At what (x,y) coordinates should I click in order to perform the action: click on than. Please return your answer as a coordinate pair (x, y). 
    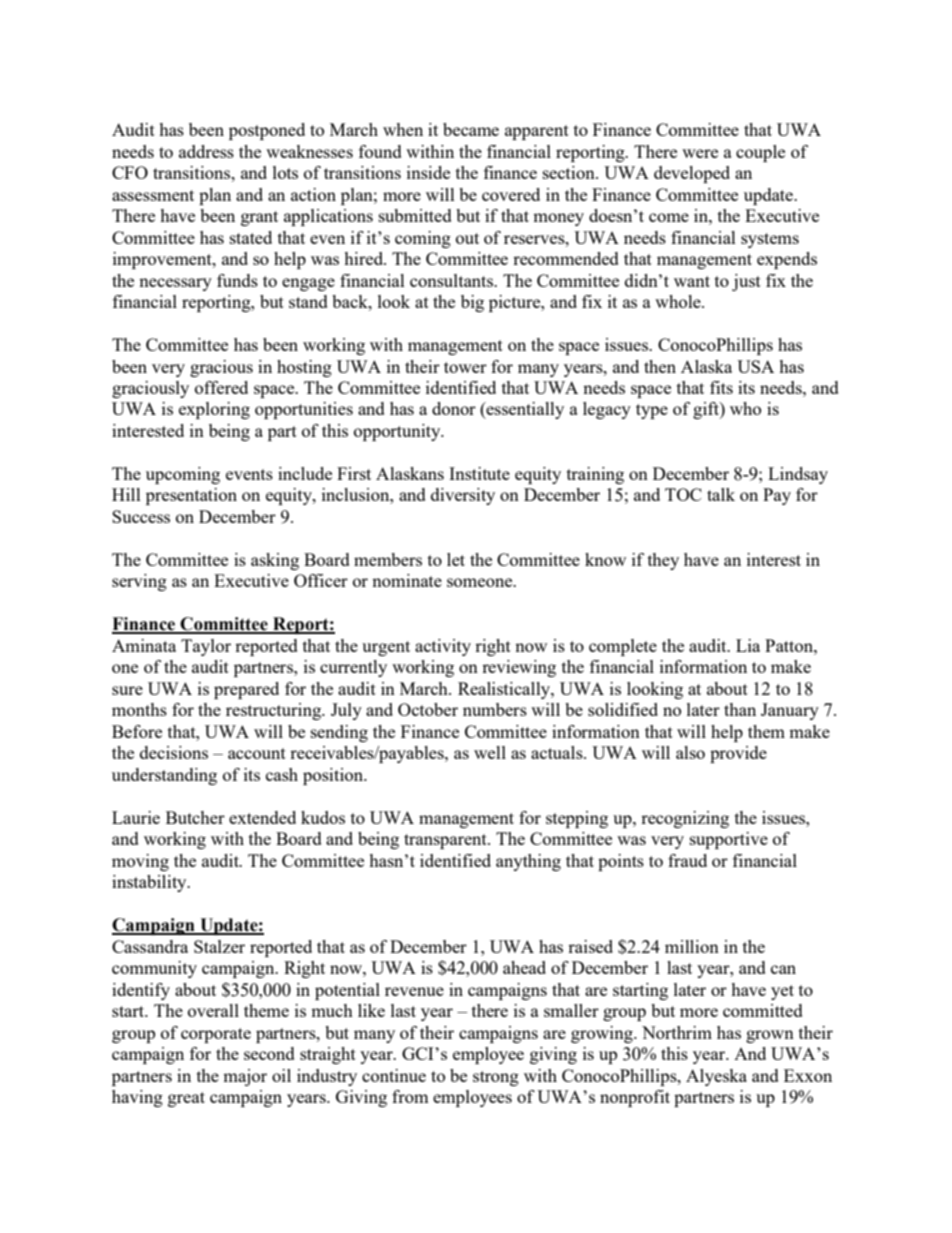
    Looking at the image, I should click on (740, 709).
